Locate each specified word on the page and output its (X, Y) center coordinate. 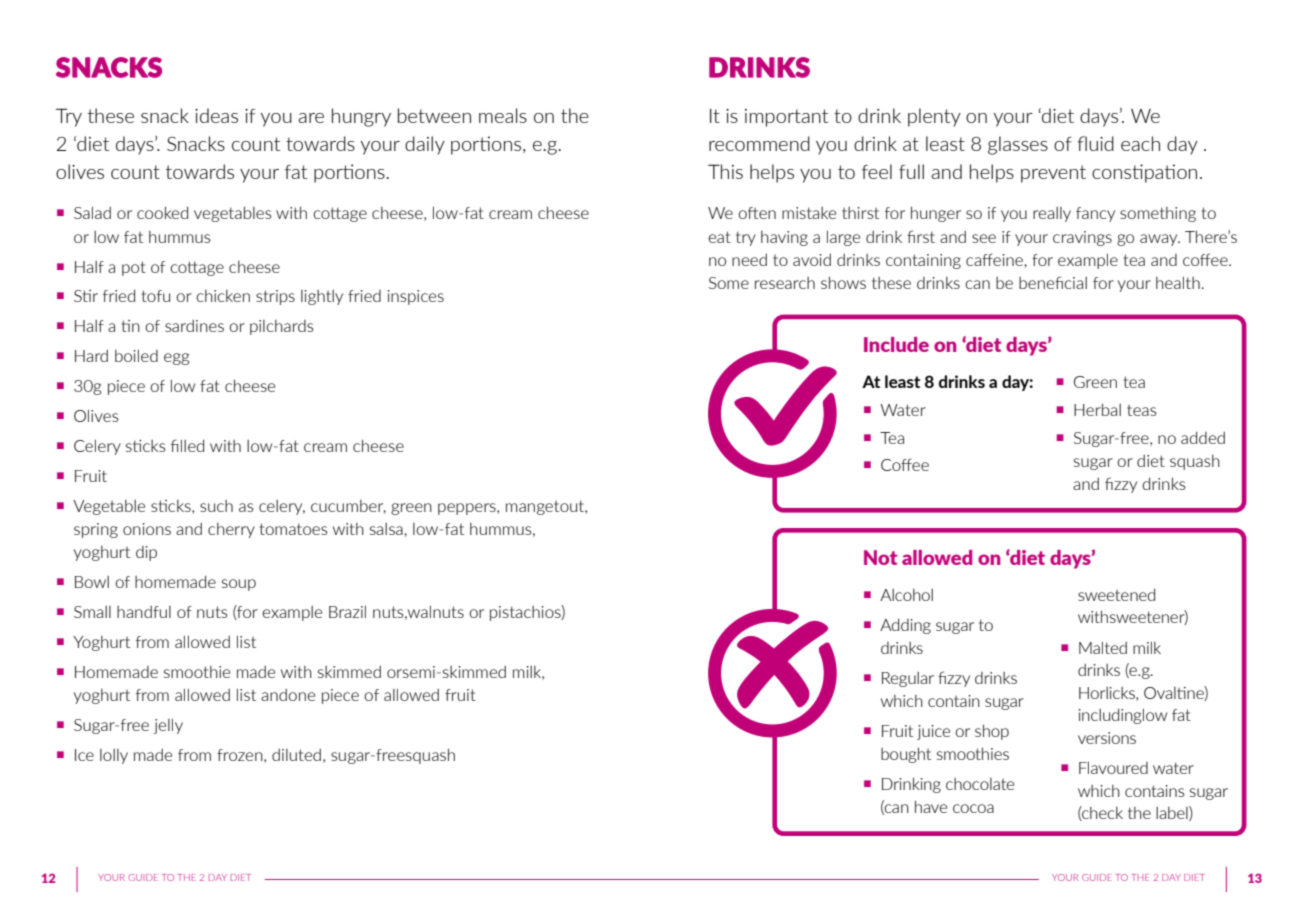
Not (880, 557)
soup (239, 585)
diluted (296, 755)
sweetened (1116, 594)
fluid (1095, 143)
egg (176, 359)
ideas (216, 115)
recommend (759, 143)
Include (896, 344)
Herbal (1097, 409)
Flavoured (1113, 767)
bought (906, 755)
